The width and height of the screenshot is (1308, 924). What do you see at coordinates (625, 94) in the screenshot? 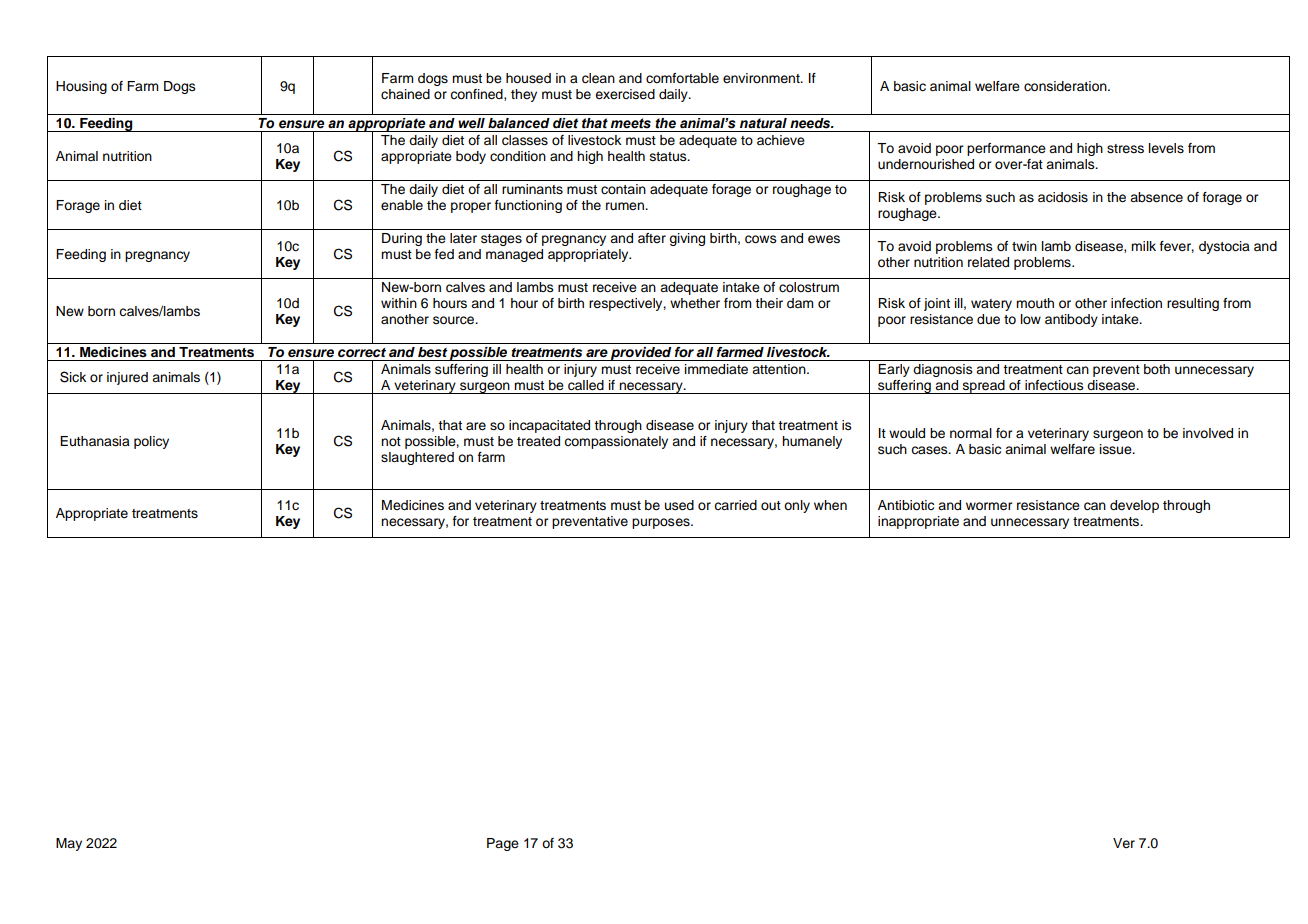
I see `exercised` at bounding box center [625, 94].
